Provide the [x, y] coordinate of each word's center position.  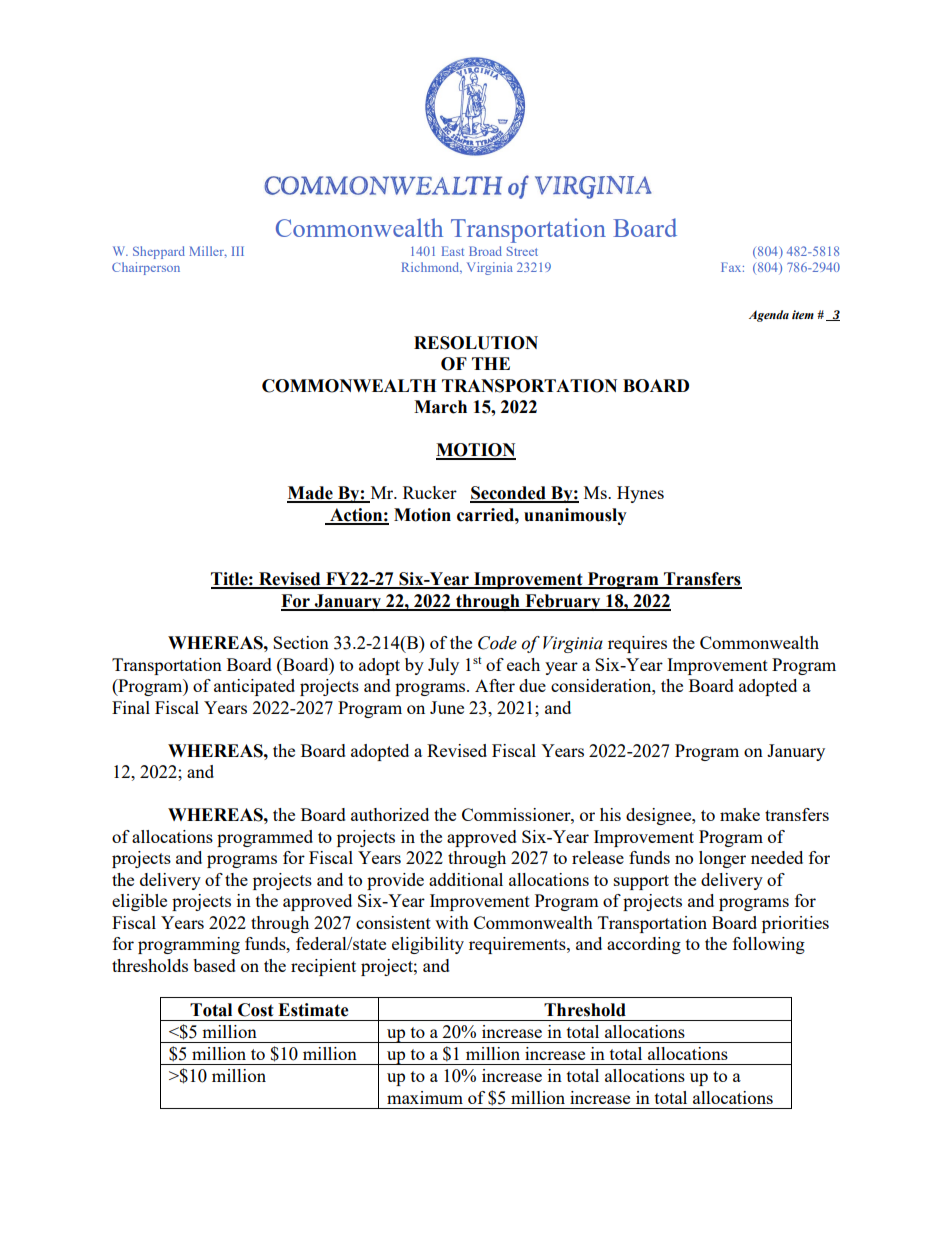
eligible [139, 902]
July [443, 666]
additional [466, 879]
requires [637, 644]
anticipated [254, 687]
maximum [425, 1097]
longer [722, 859]
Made [311, 494]
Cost [256, 1010]
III [238, 251]
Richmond [432, 268]
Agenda [769, 316]
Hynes [640, 494]
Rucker [430, 492]
